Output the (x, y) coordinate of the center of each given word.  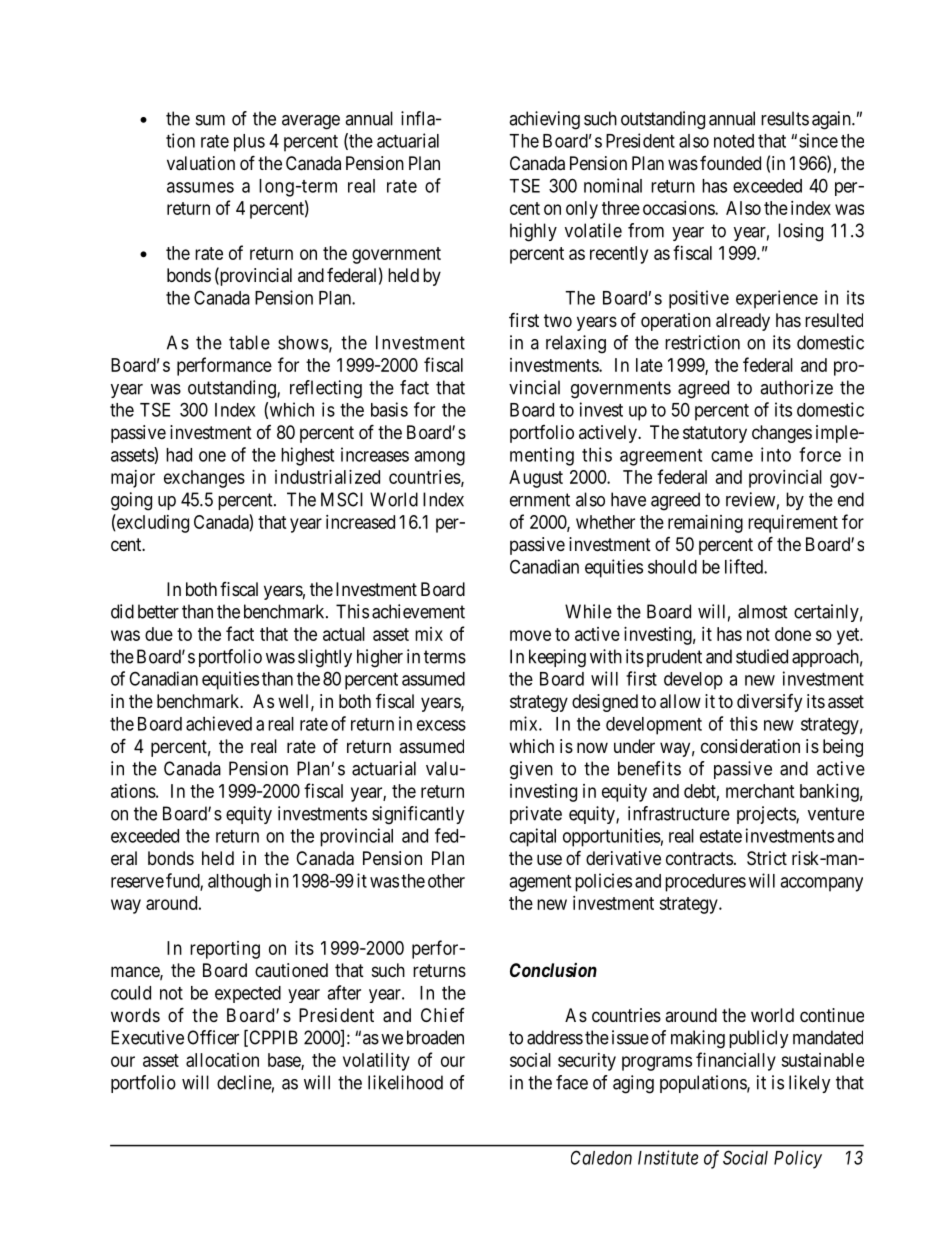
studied (762, 656)
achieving (544, 120)
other (446, 881)
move (530, 635)
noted (734, 141)
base (285, 1061)
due (159, 634)
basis (389, 409)
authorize (796, 387)
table (249, 342)
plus (249, 143)
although (239, 883)
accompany (821, 884)
